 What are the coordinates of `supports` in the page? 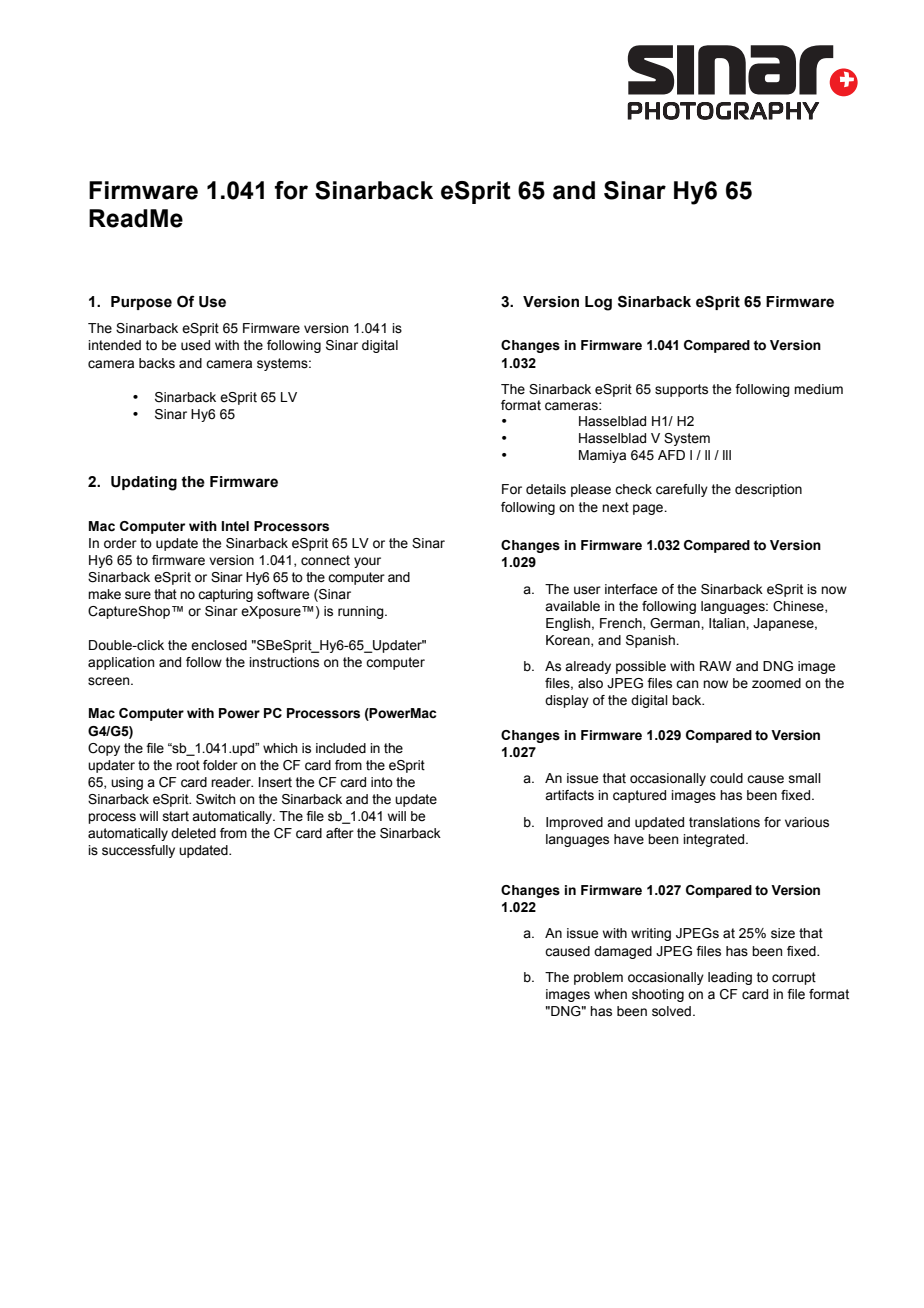 It's located at (681, 390).
